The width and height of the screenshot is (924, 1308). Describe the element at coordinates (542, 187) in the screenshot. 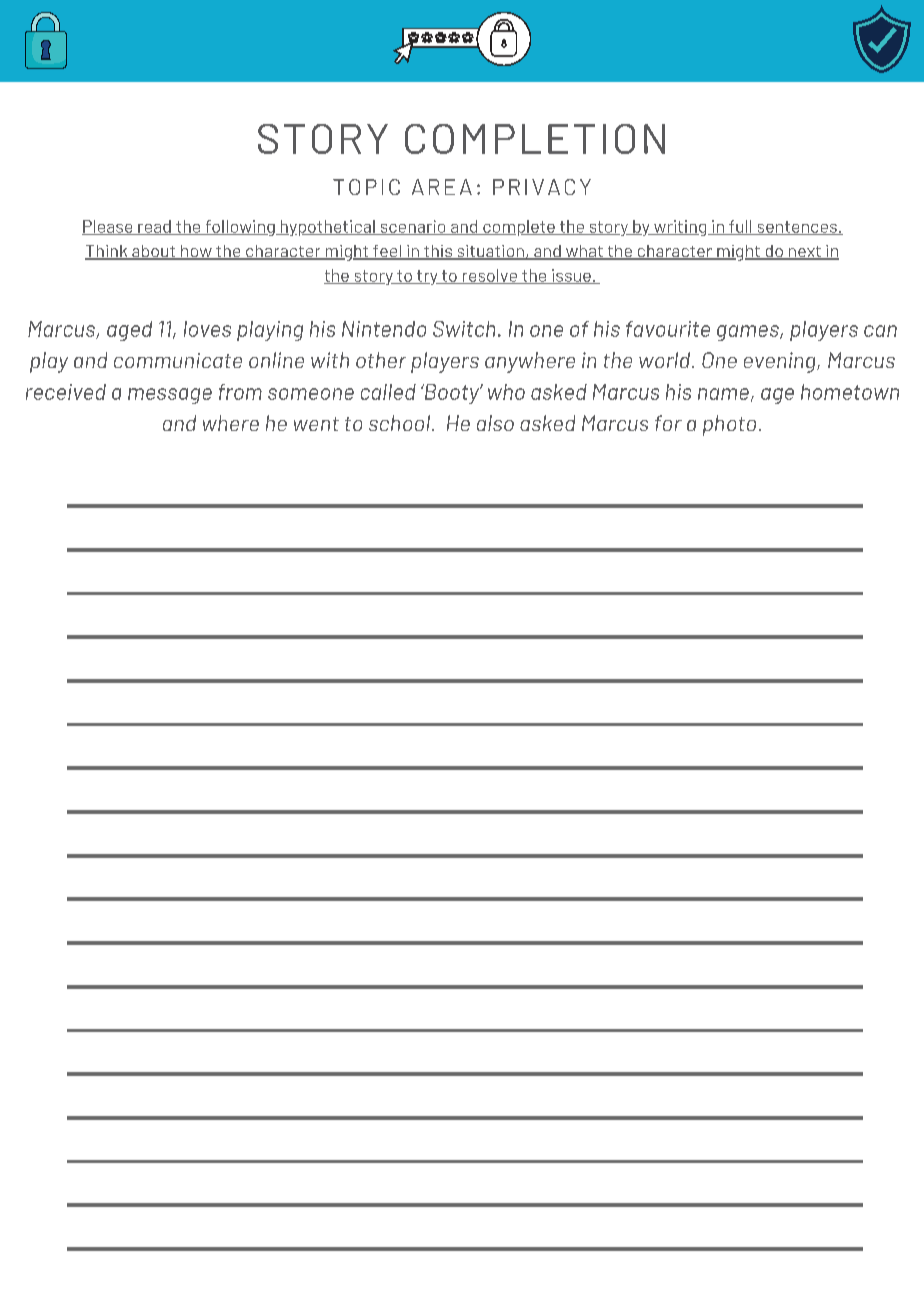

I see `PRIVACY` at that location.
